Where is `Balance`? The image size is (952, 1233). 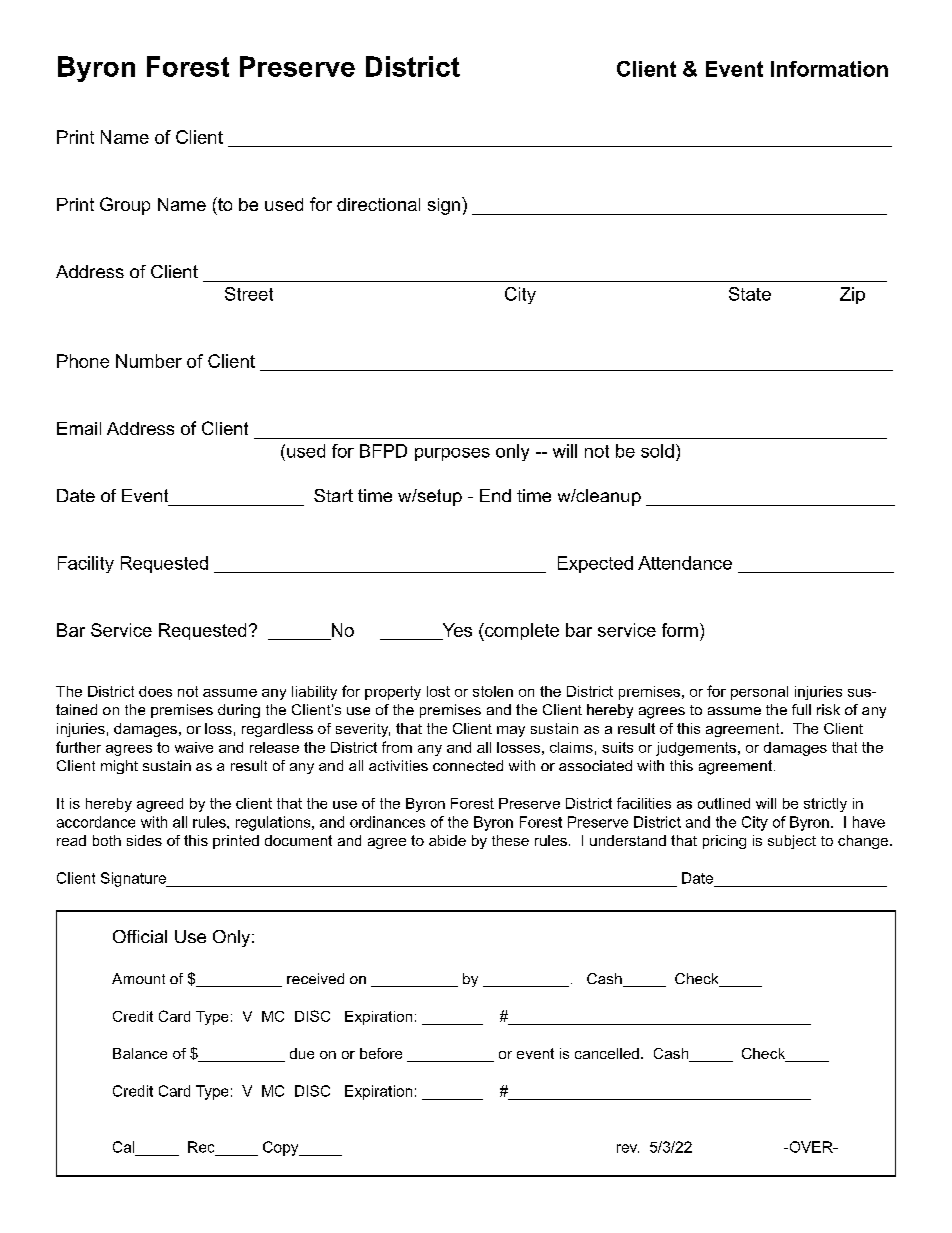
Balance is located at coordinates (140, 1053).
